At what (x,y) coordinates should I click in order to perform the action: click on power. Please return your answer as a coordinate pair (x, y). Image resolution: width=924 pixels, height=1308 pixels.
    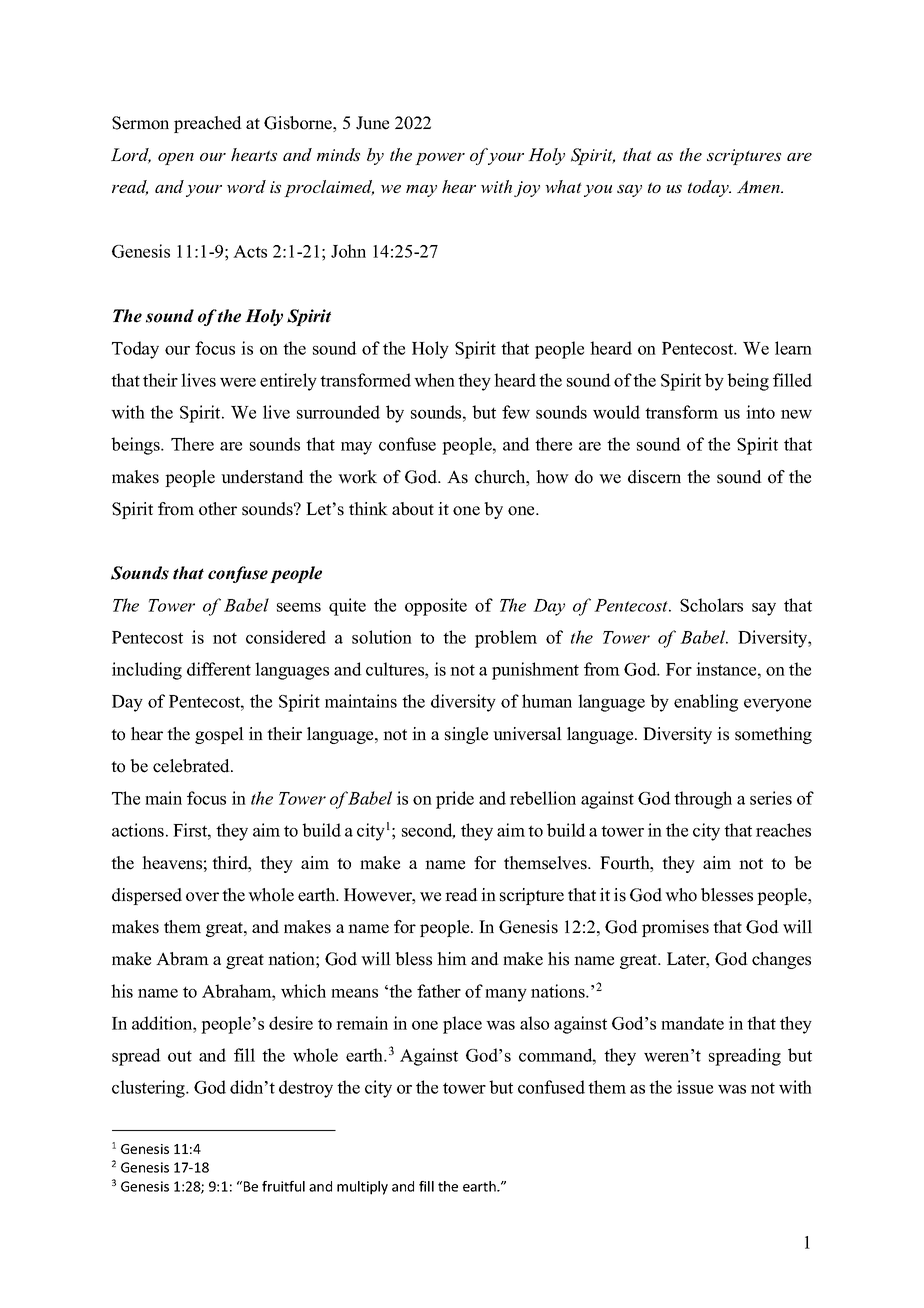
    Looking at the image, I should click on (440, 159).
